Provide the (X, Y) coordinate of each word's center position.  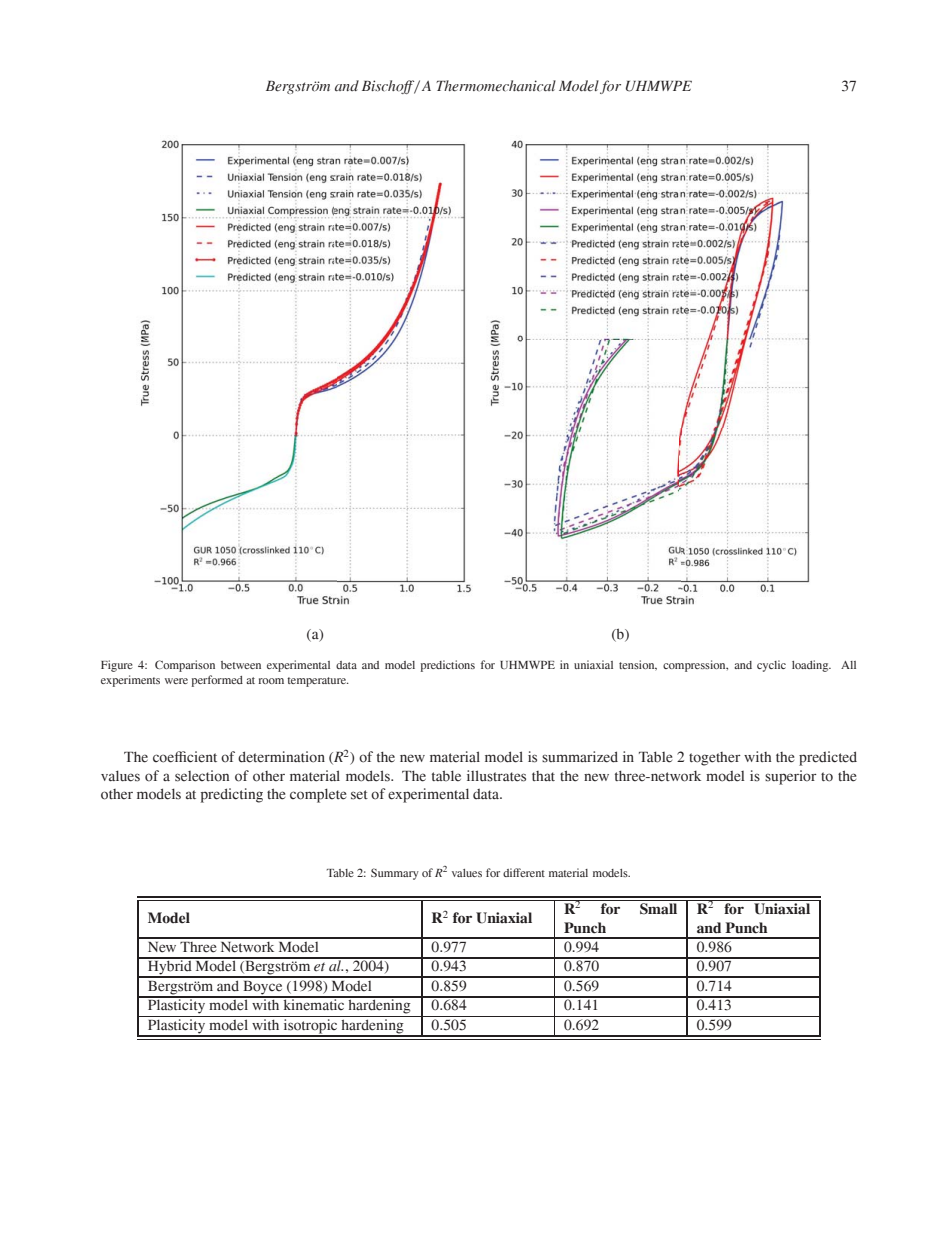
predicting (232, 795)
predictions (448, 666)
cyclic (771, 666)
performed (217, 681)
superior (791, 777)
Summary (395, 874)
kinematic (314, 1004)
